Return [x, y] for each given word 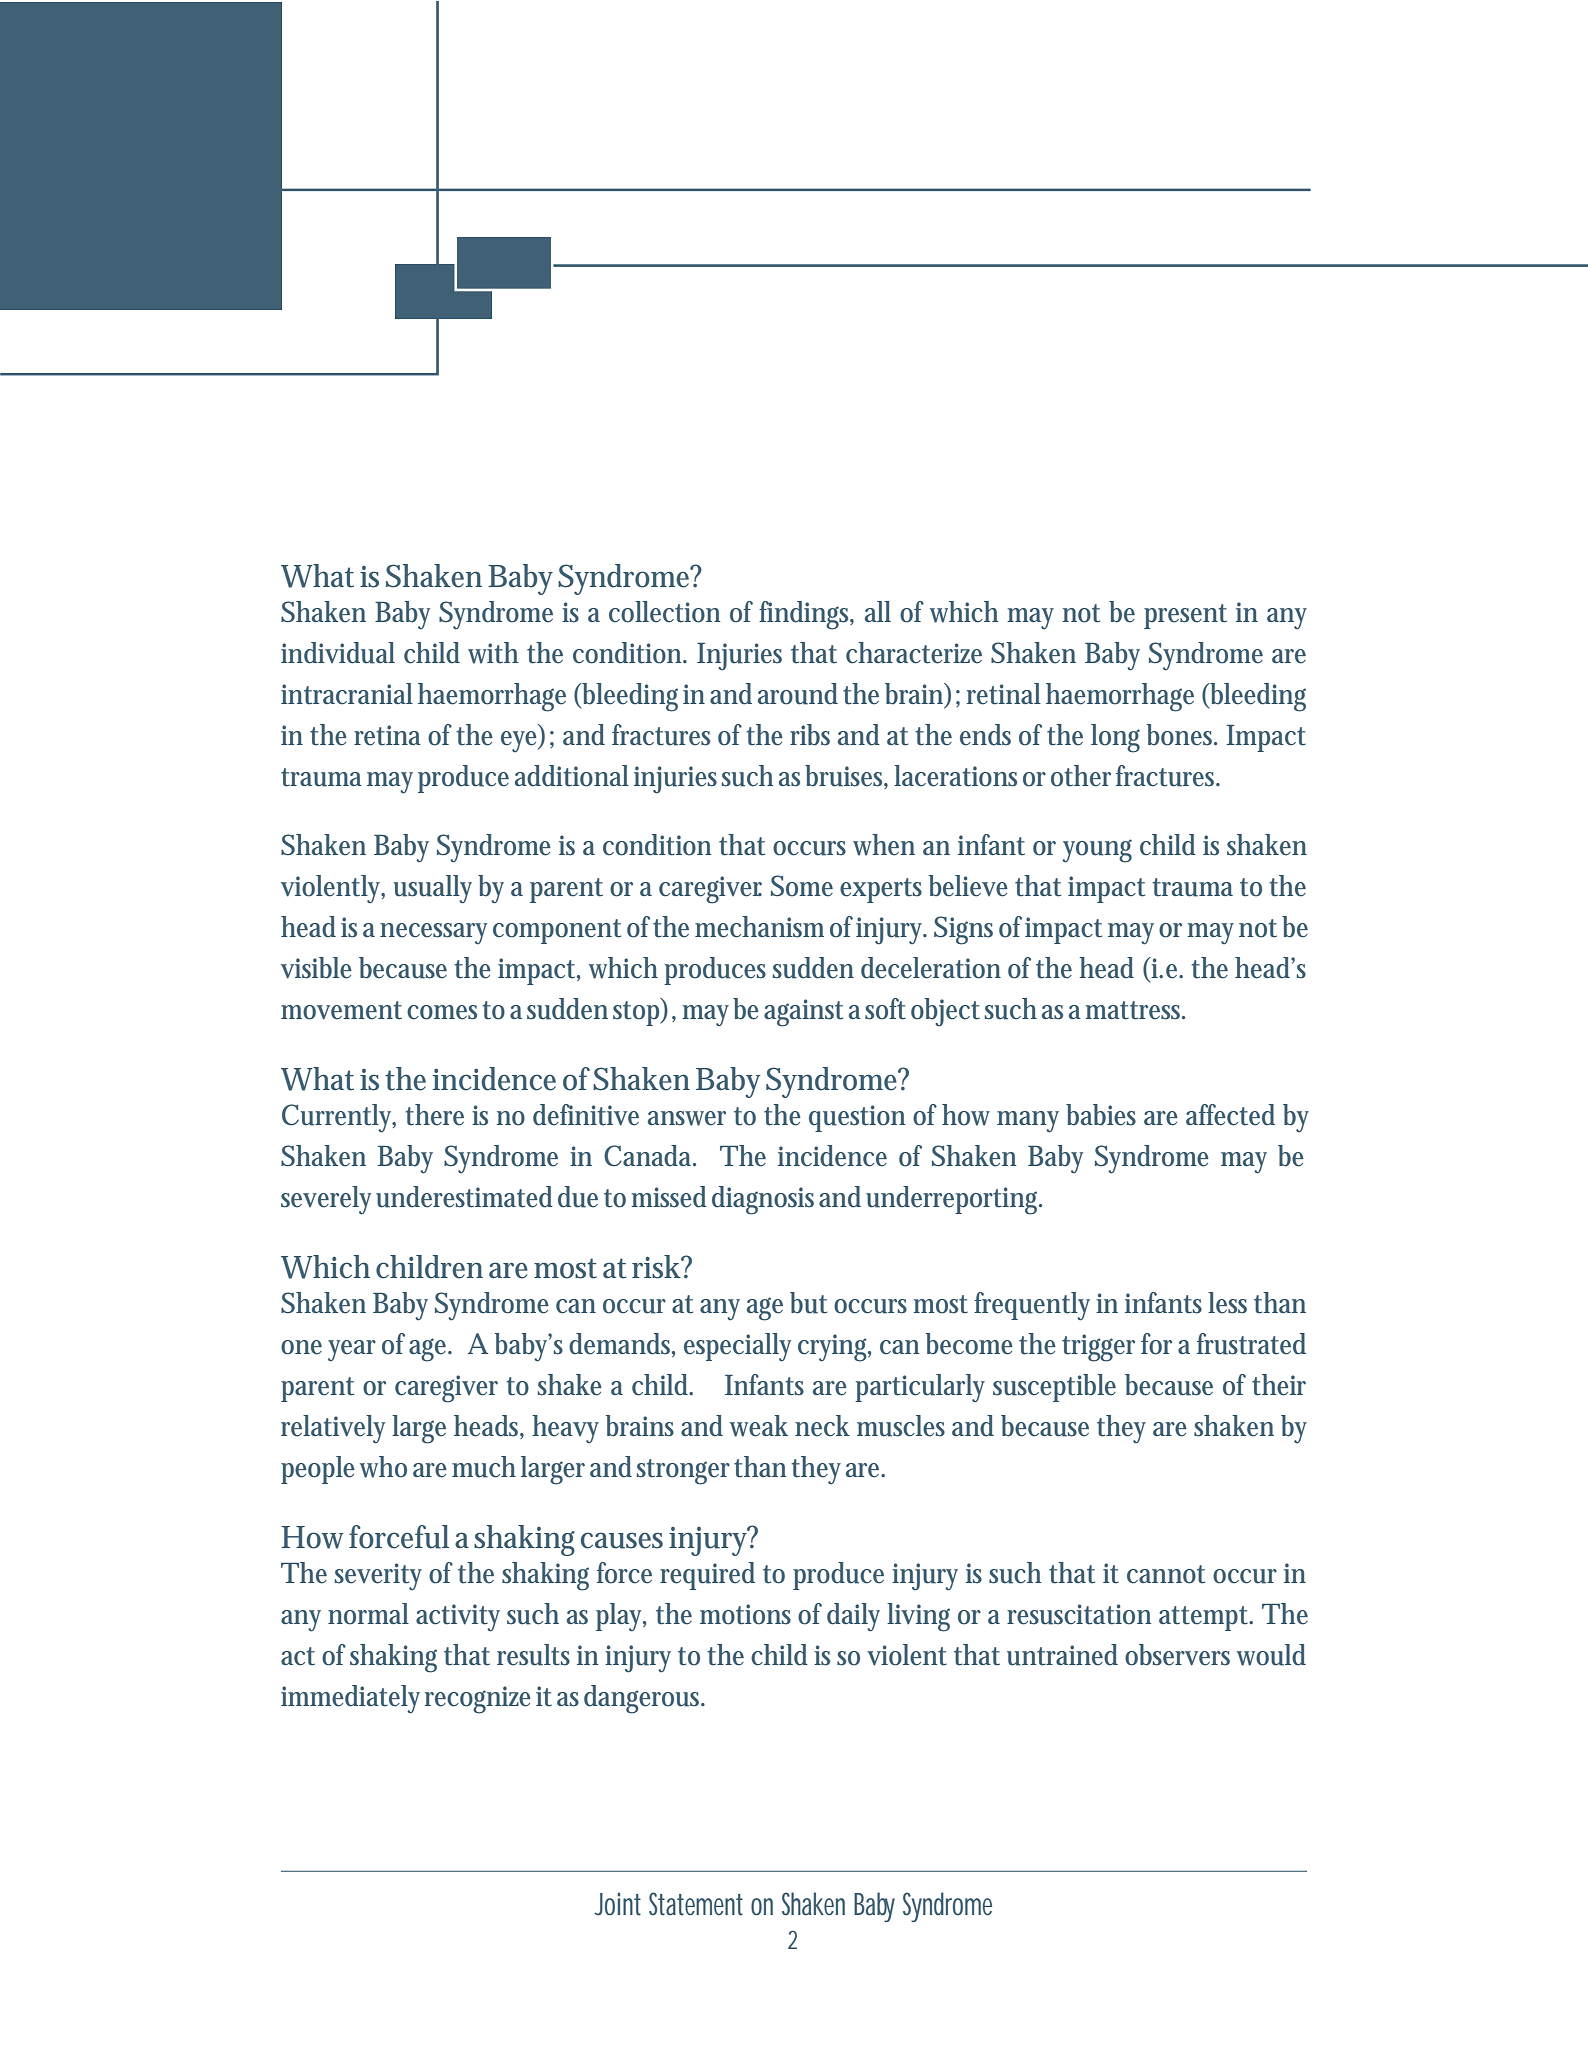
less [1227, 1303]
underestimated [464, 1197]
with [493, 653]
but [808, 1303]
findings [806, 615]
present [1185, 616]
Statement [696, 1904]
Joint [617, 1904]
